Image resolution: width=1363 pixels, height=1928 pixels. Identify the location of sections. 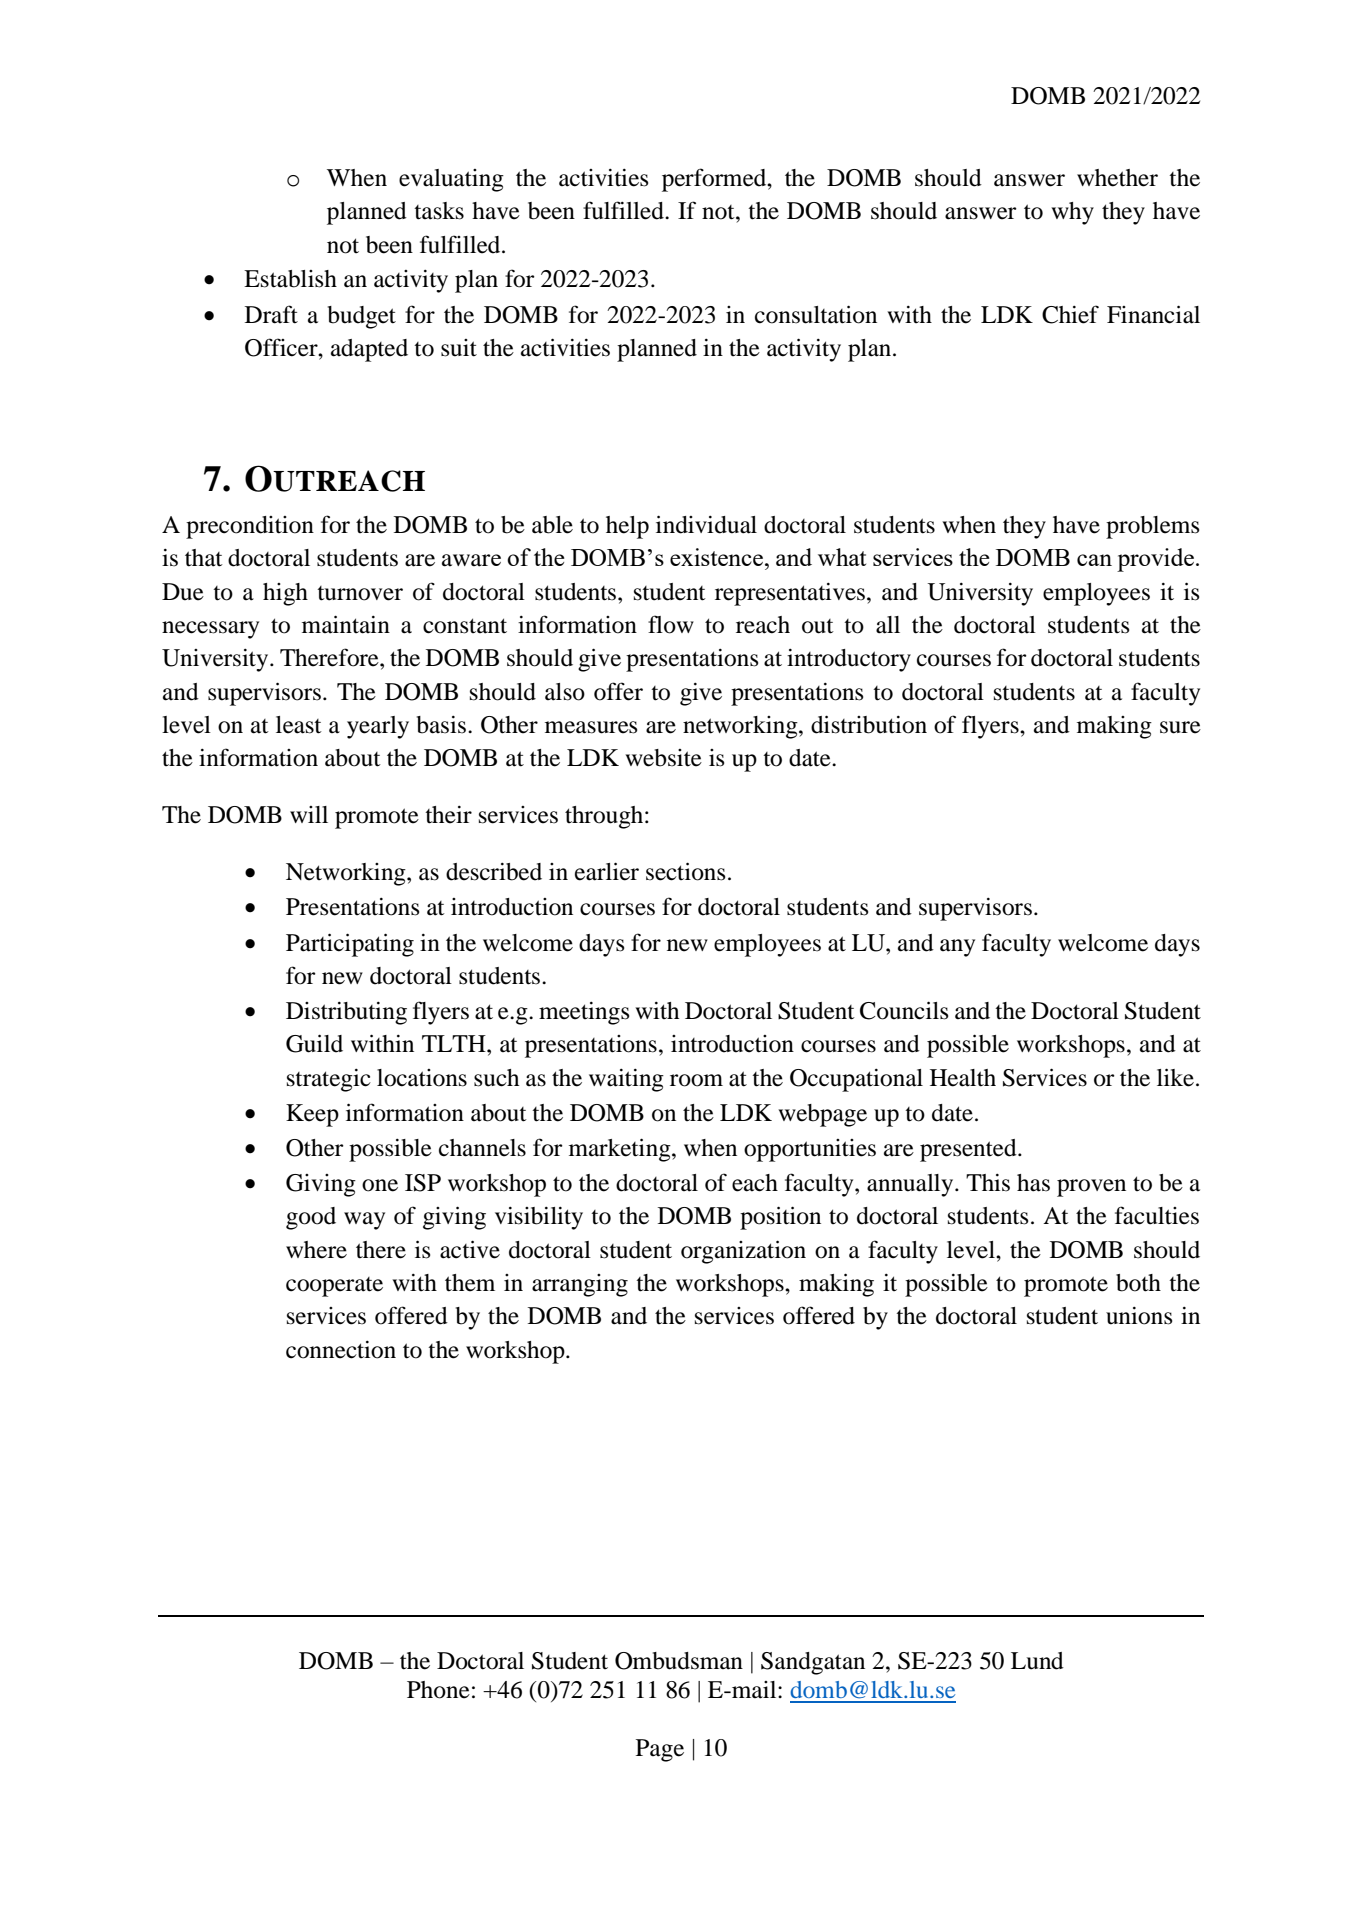
(685, 871).
